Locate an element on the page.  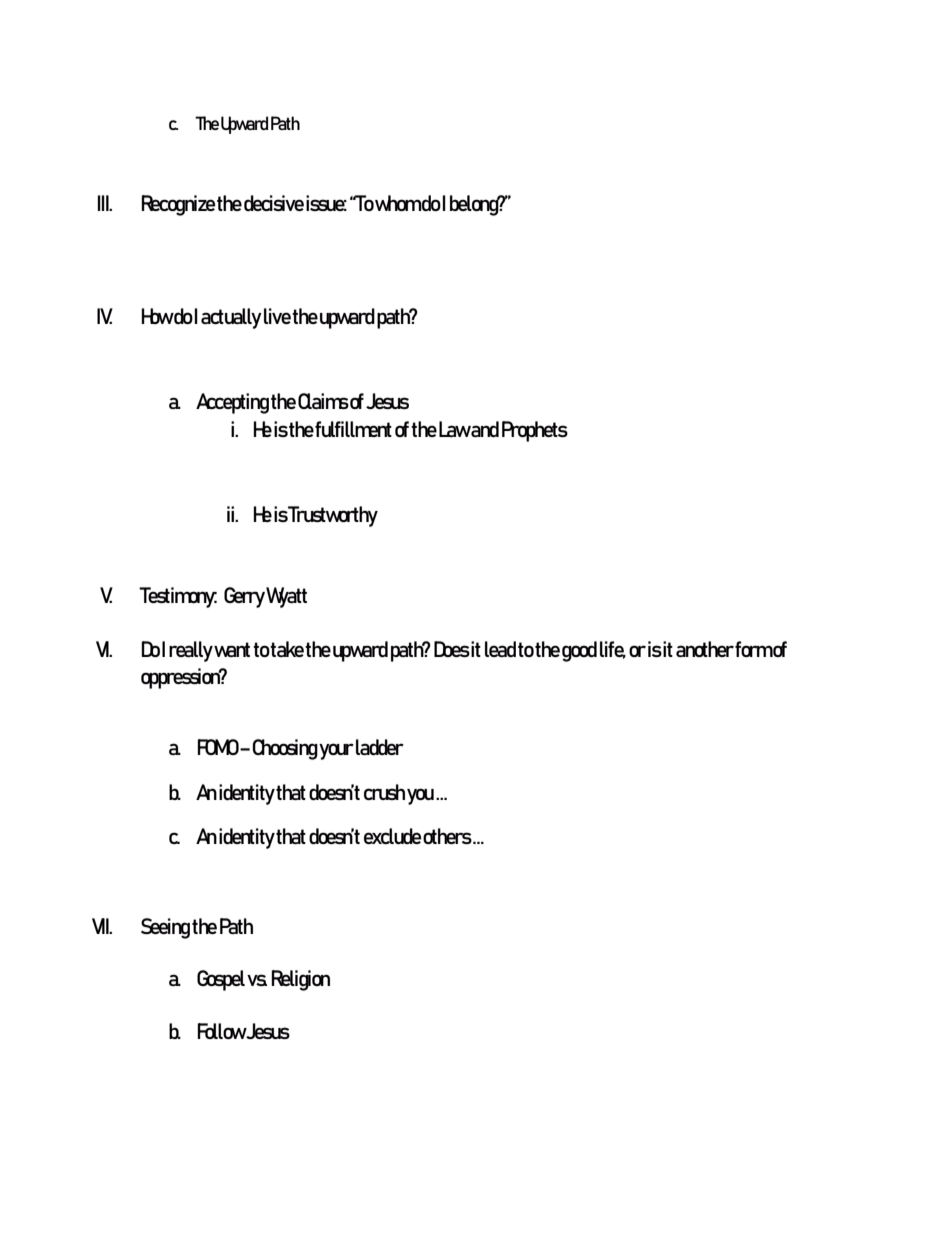
Seeing is located at coordinates (165, 928).
